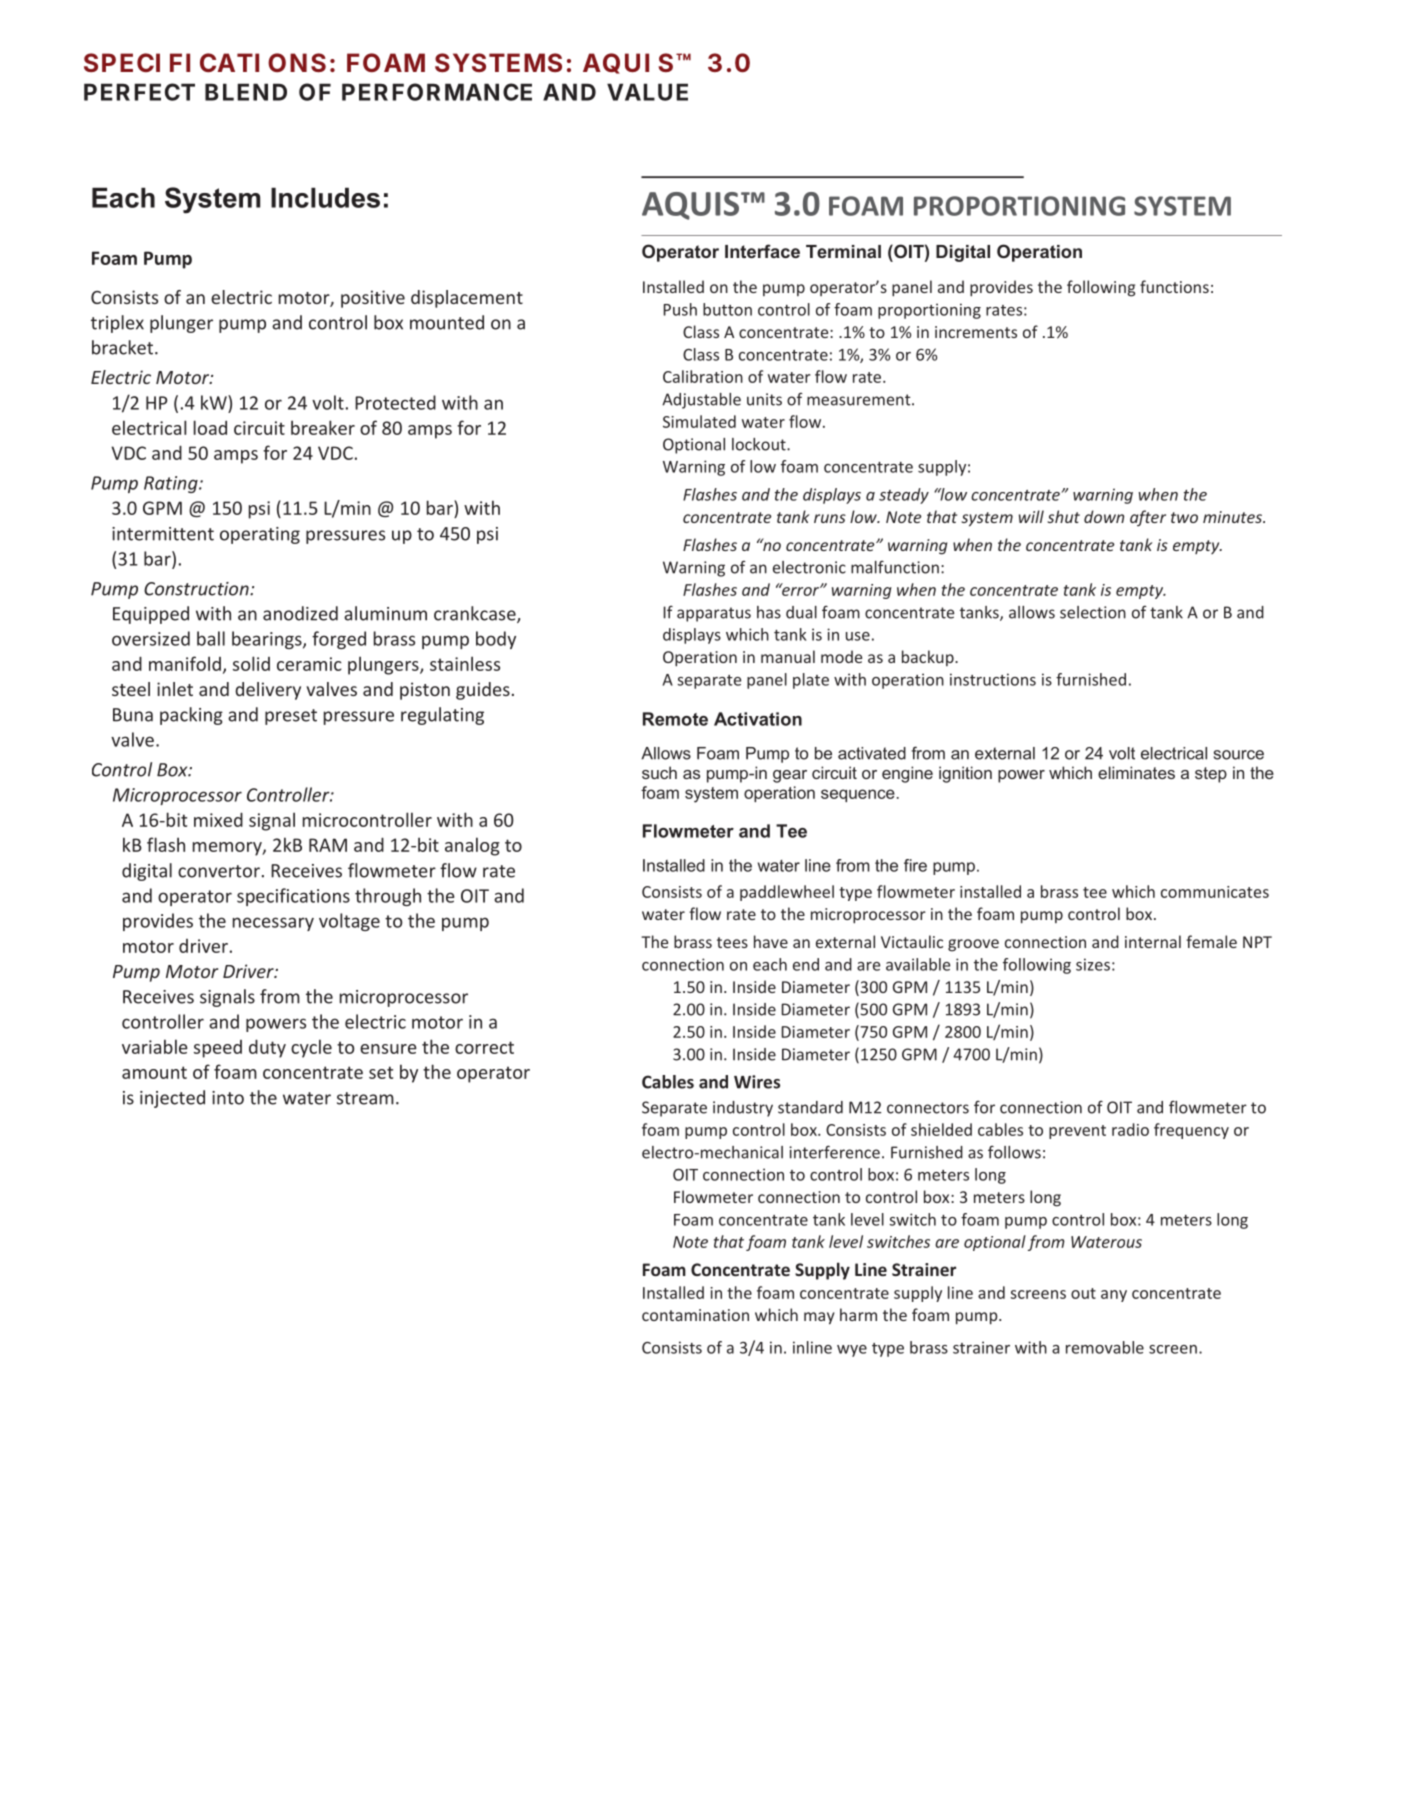  Describe the element at coordinates (246, 92) in the screenshot. I see `BLEND` at that location.
